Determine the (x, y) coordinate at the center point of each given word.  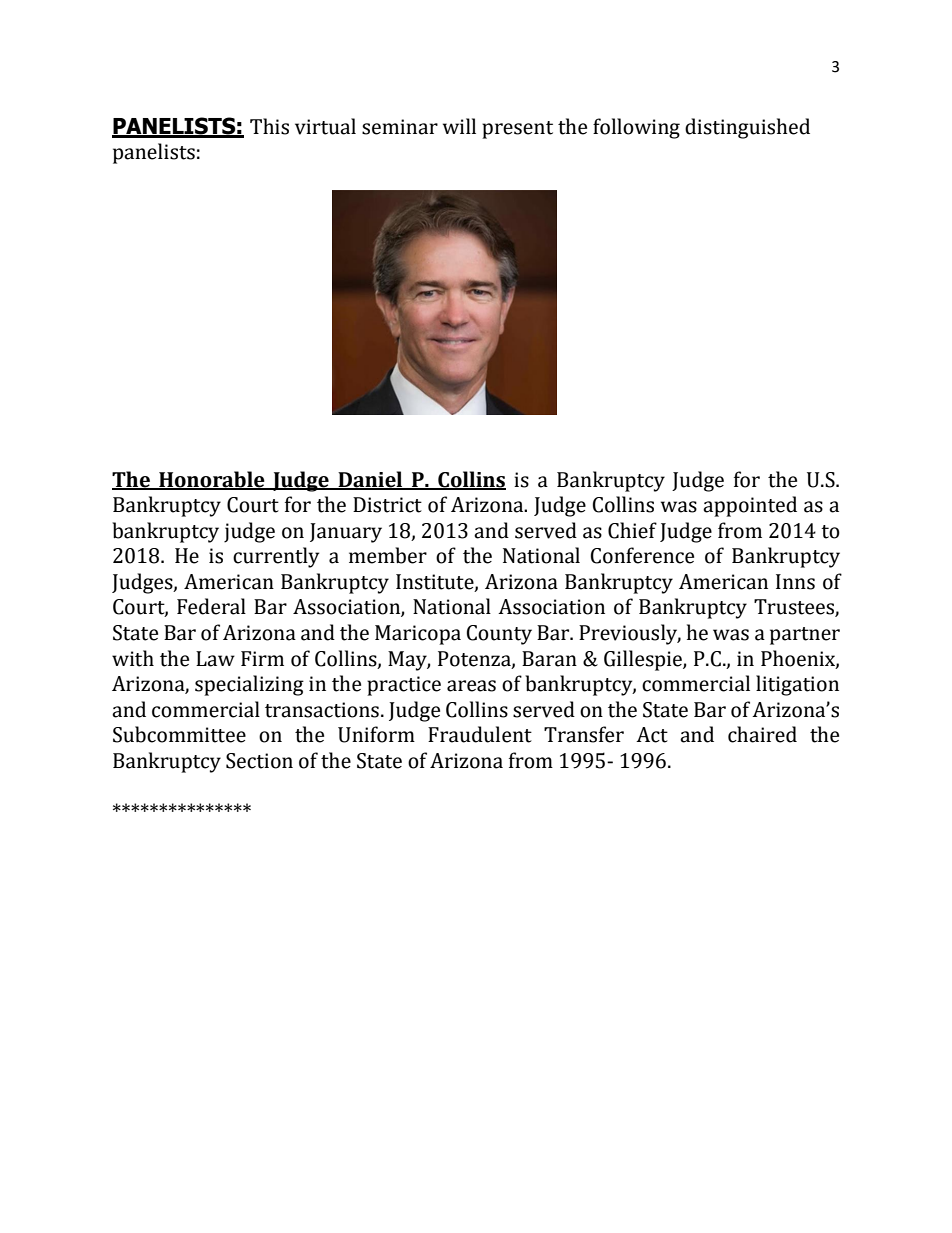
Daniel (371, 480)
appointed (750, 506)
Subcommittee (179, 734)
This (269, 126)
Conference (642, 555)
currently (276, 557)
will (459, 126)
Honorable (212, 480)
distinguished (747, 128)
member (388, 555)
